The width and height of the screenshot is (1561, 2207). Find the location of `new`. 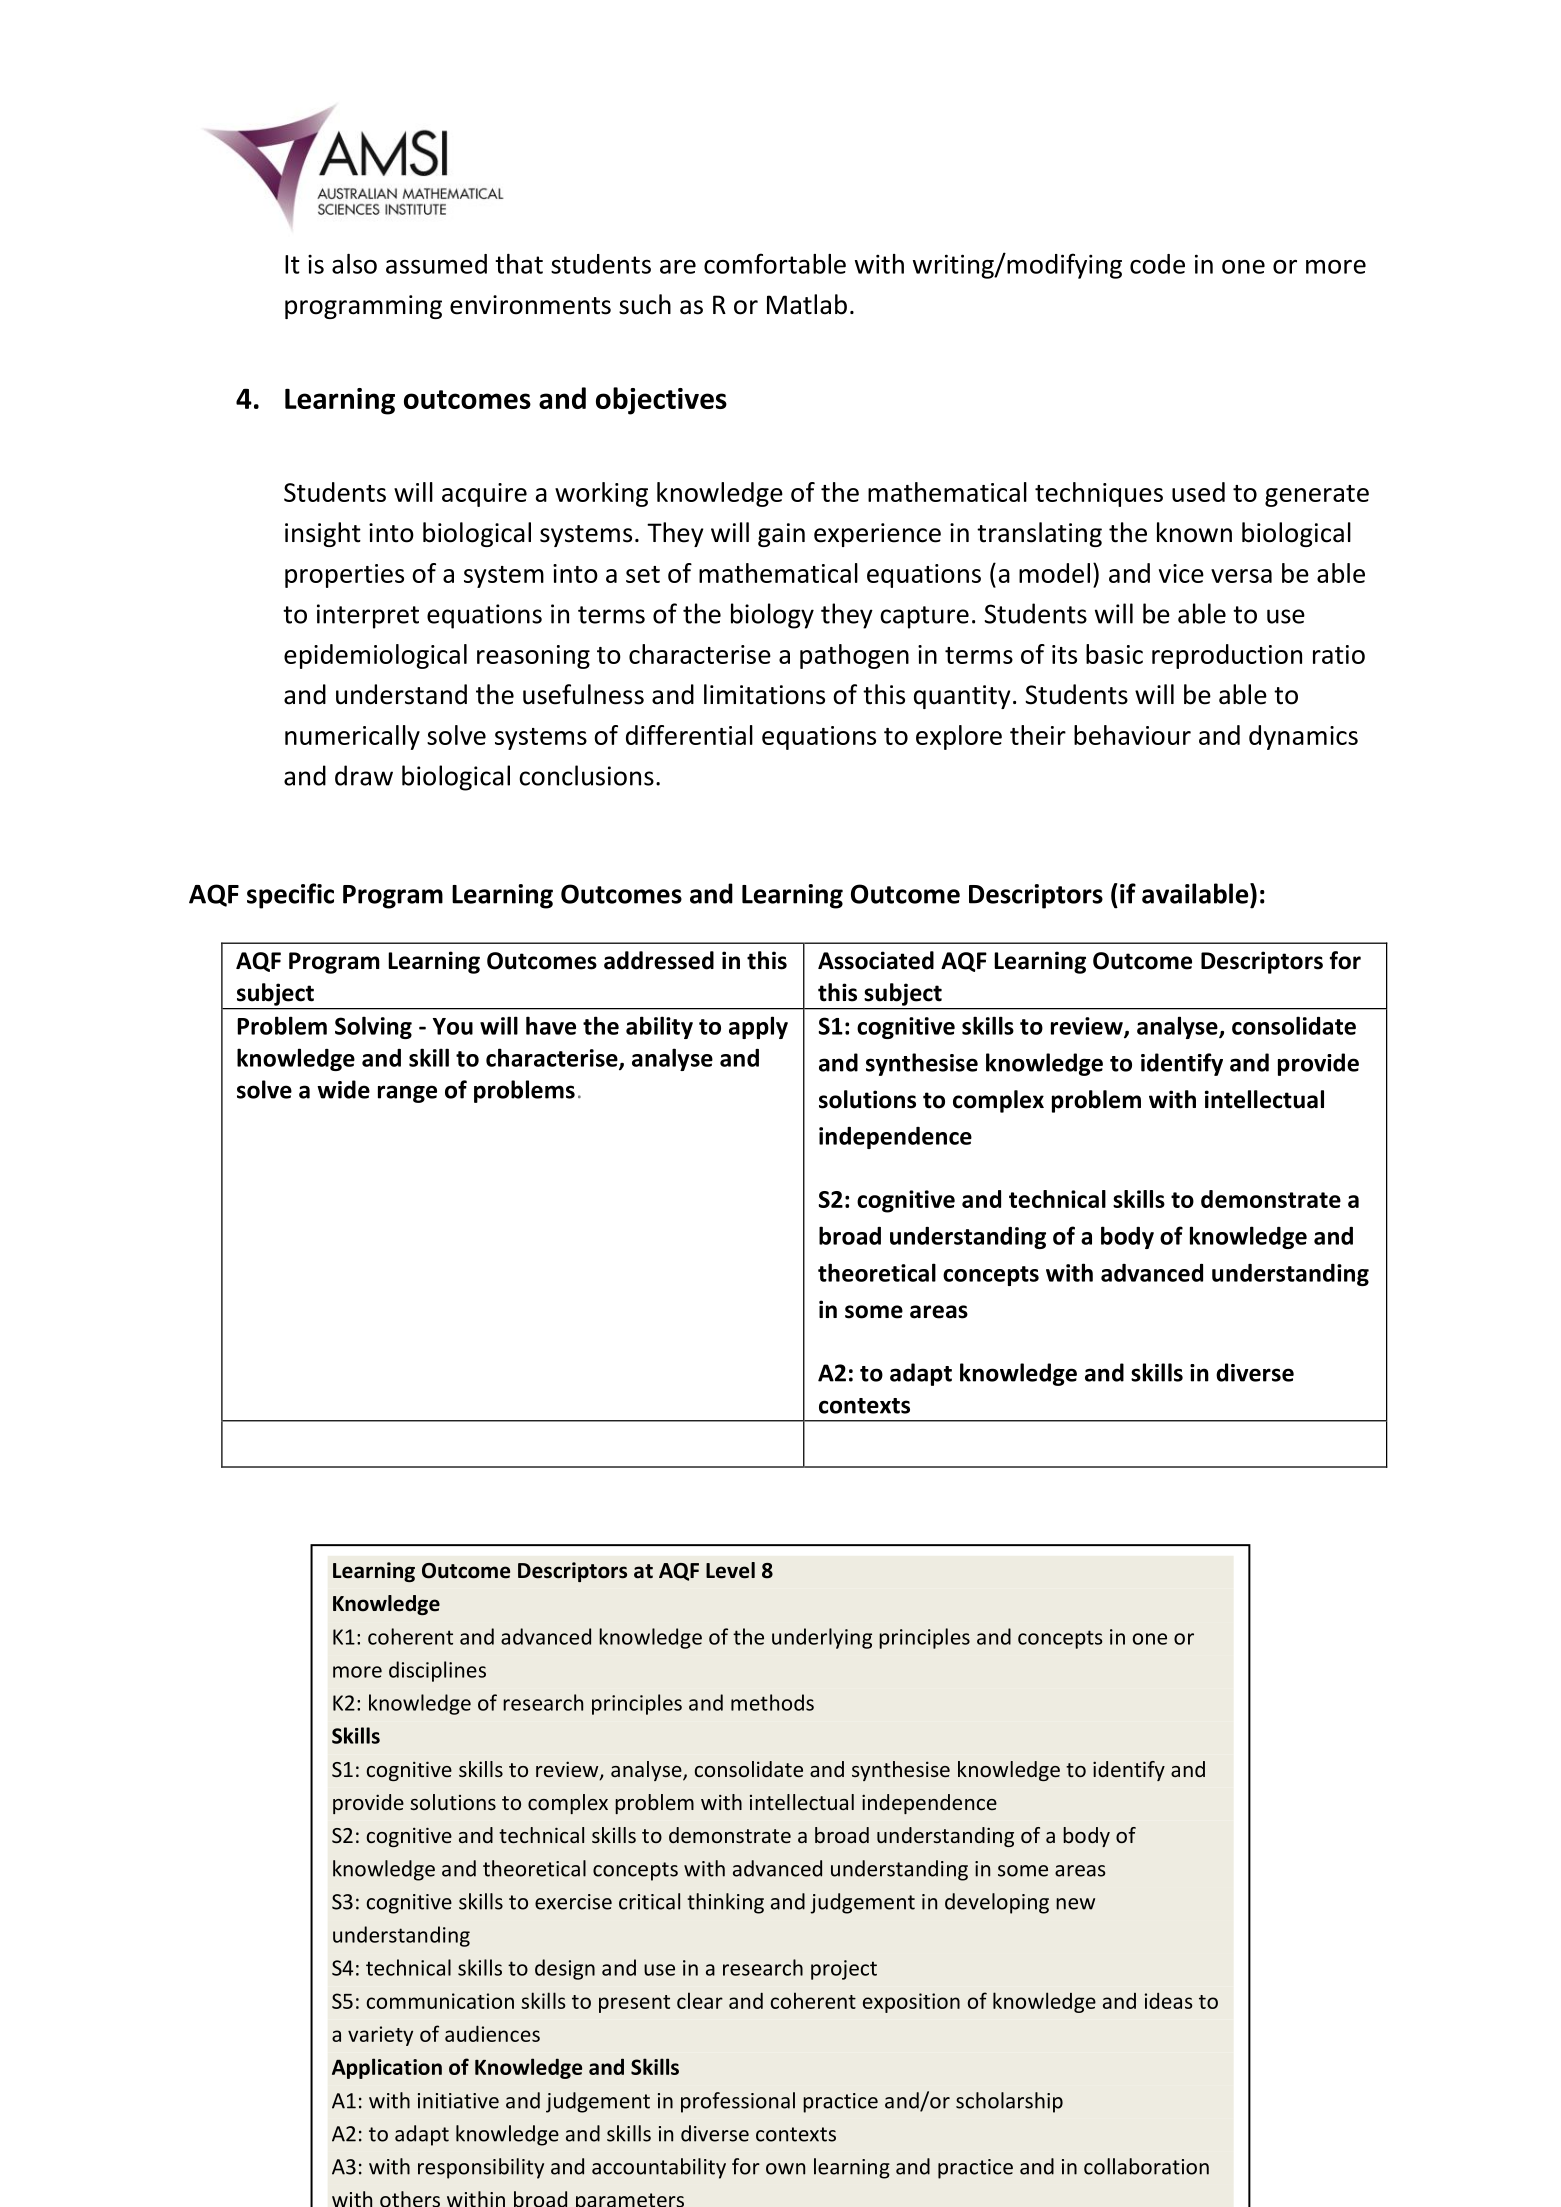

new is located at coordinates (1075, 1904).
